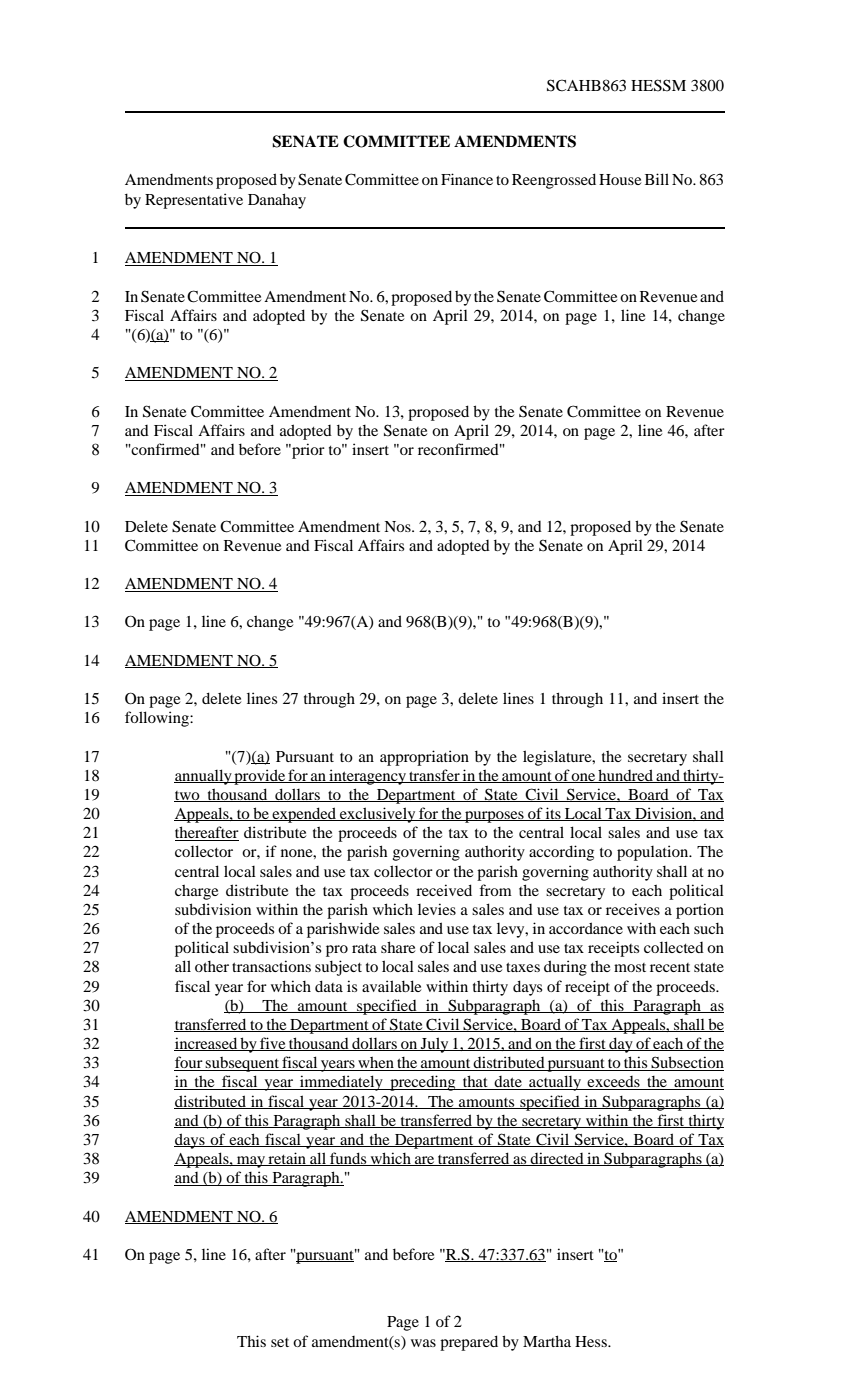 Image resolution: width=849 pixels, height=1400 pixels. What do you see at coordinates (194, 201) in the image?
I see `Representative` at bounding box center [194, 201].
